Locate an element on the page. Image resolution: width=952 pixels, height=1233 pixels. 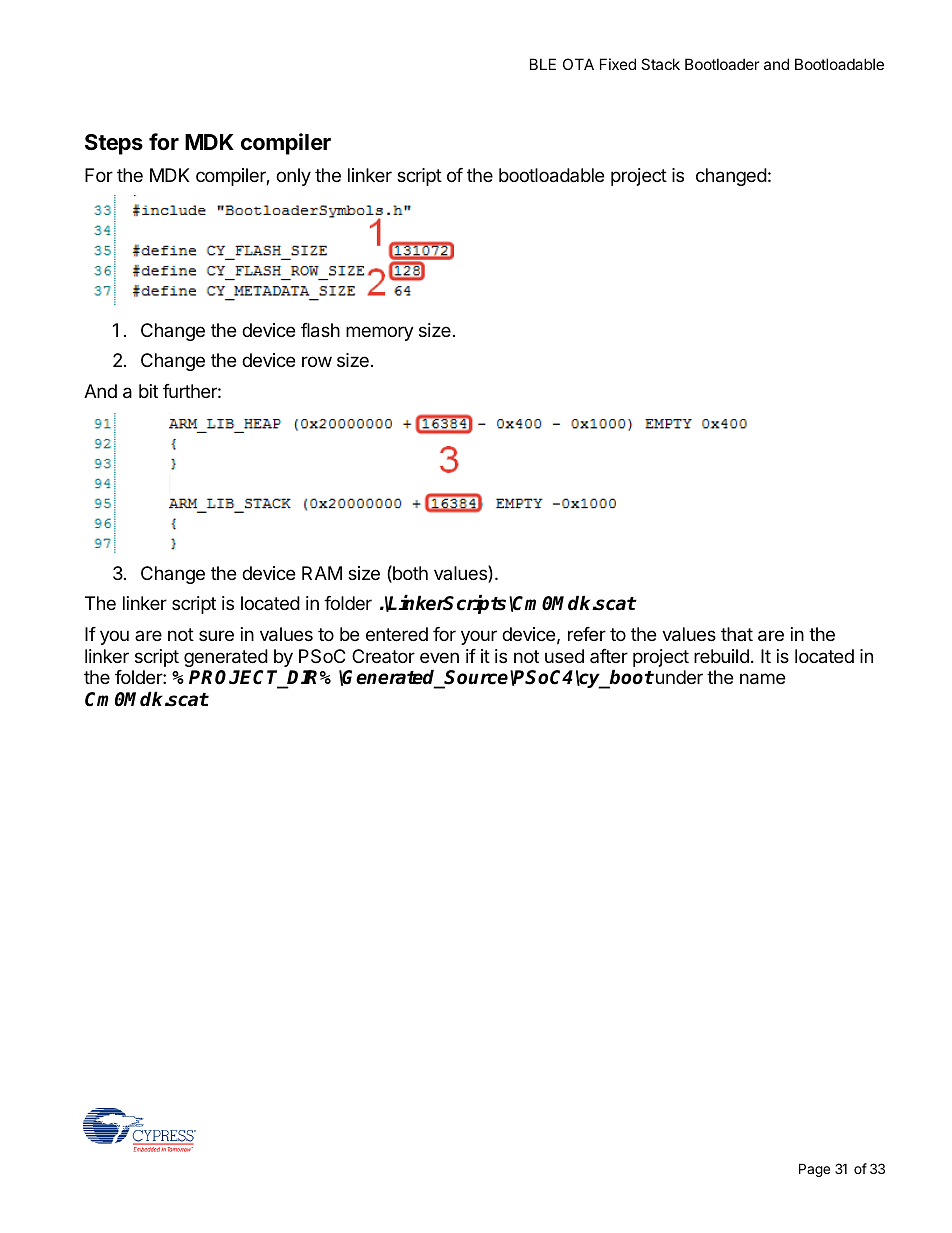
Stack is located at coordinates (660, 64).
